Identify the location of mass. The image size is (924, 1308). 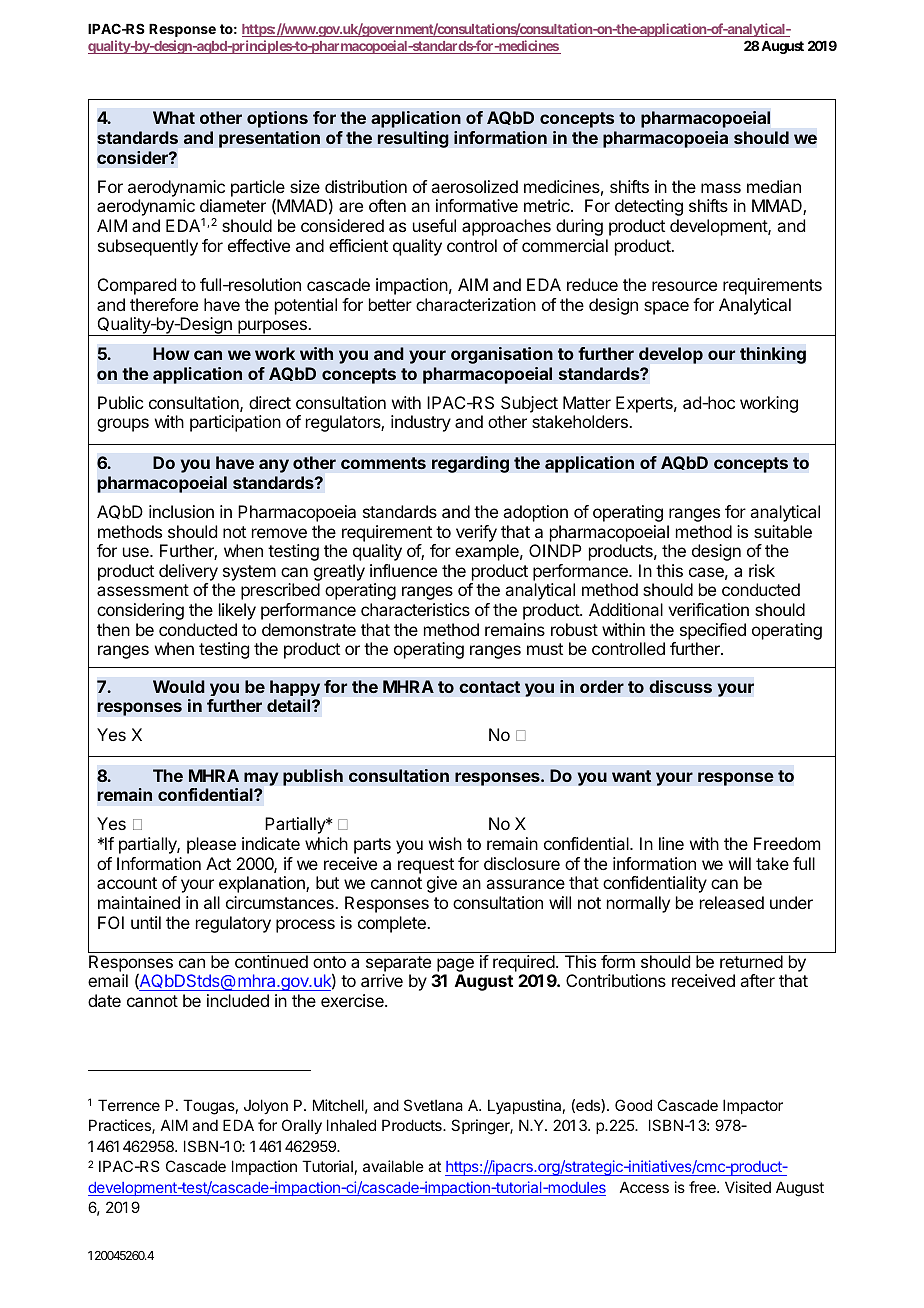
(721, 188).
